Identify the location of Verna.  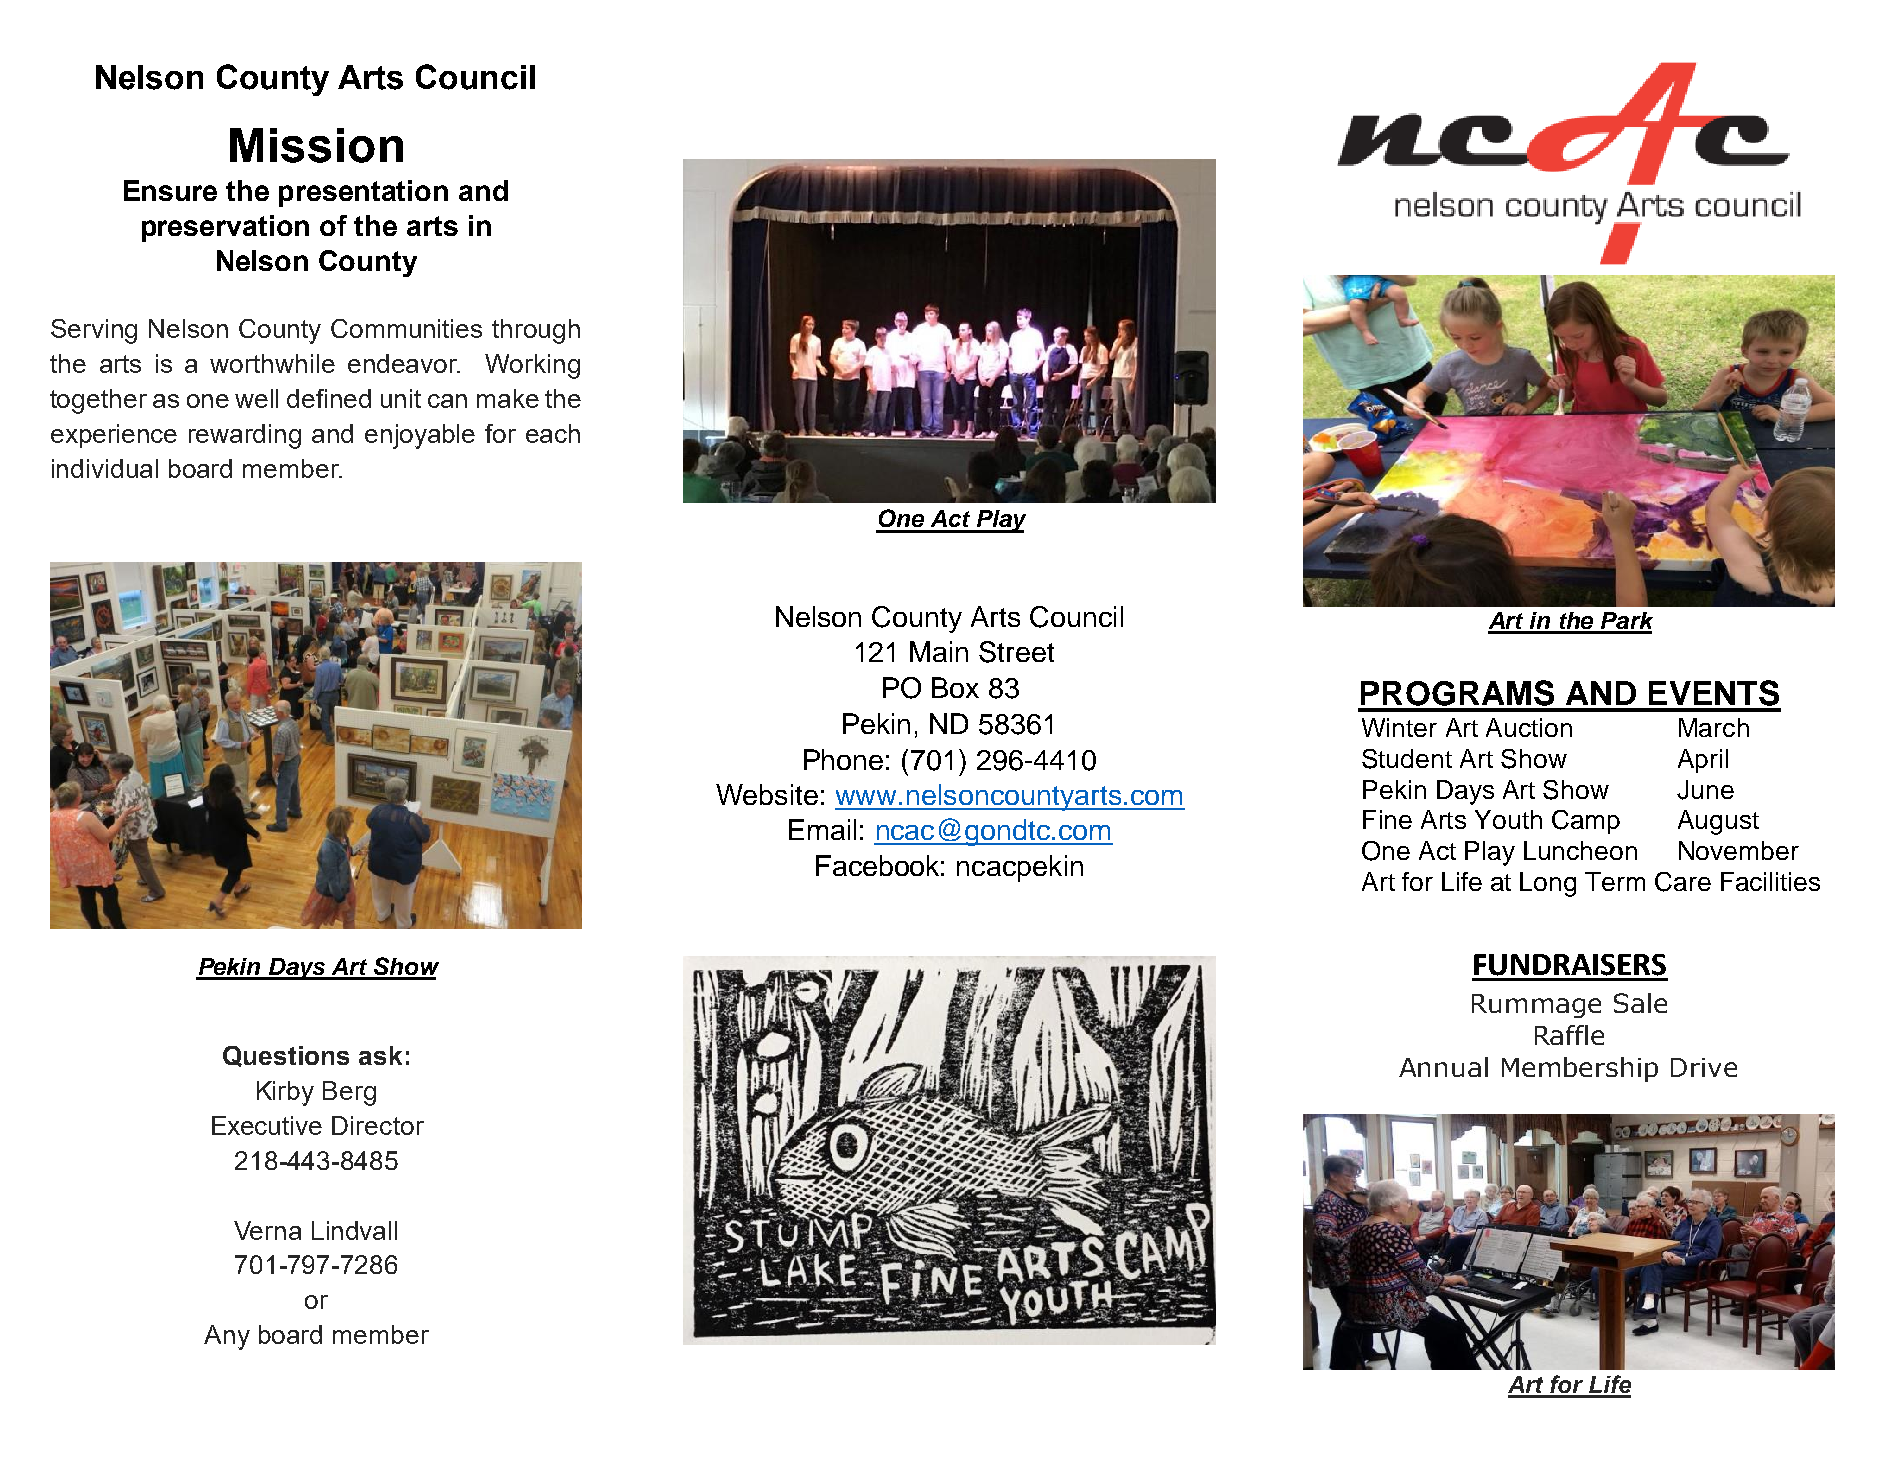
(267, 1230).
